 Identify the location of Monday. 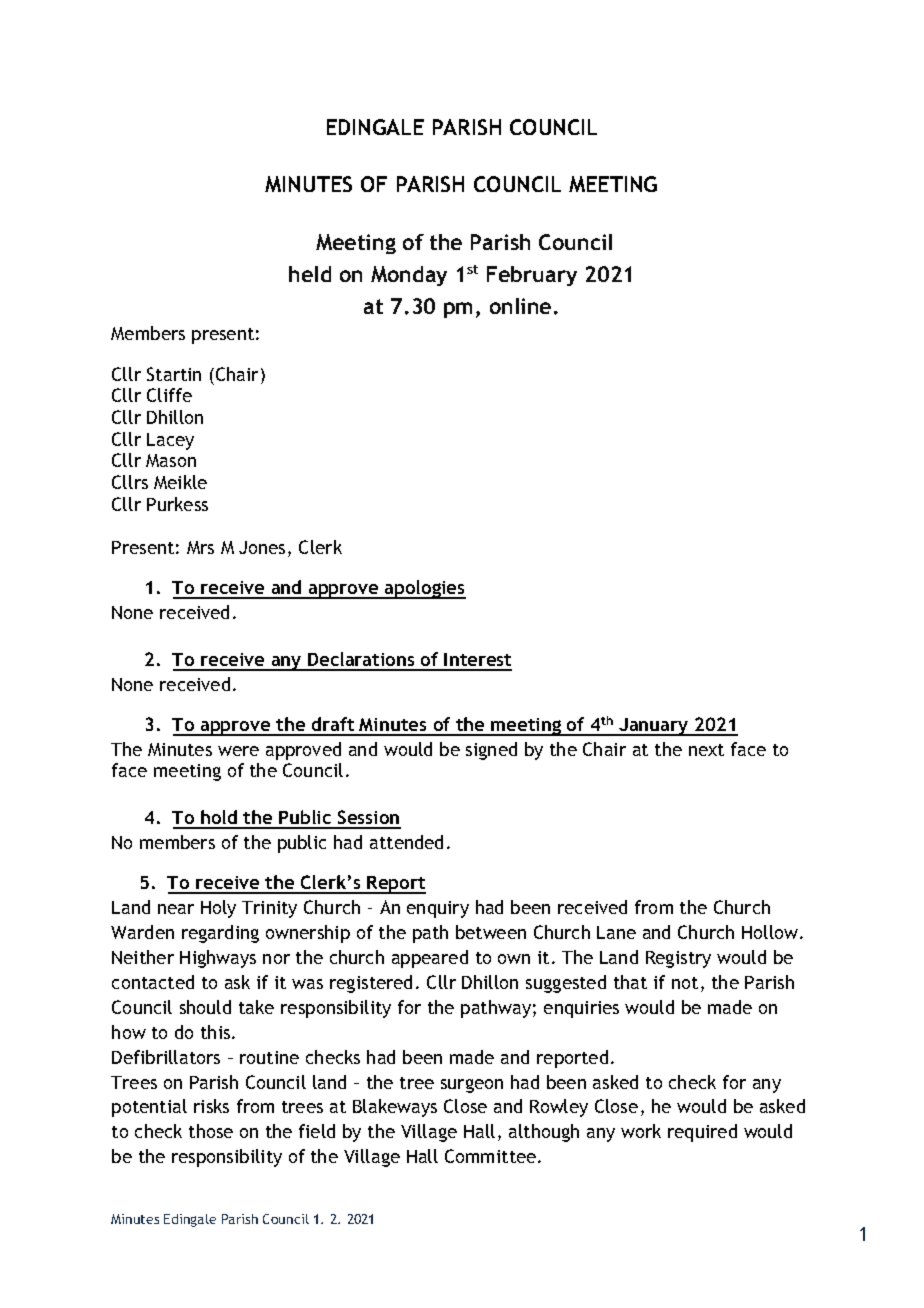
(409, 276).
